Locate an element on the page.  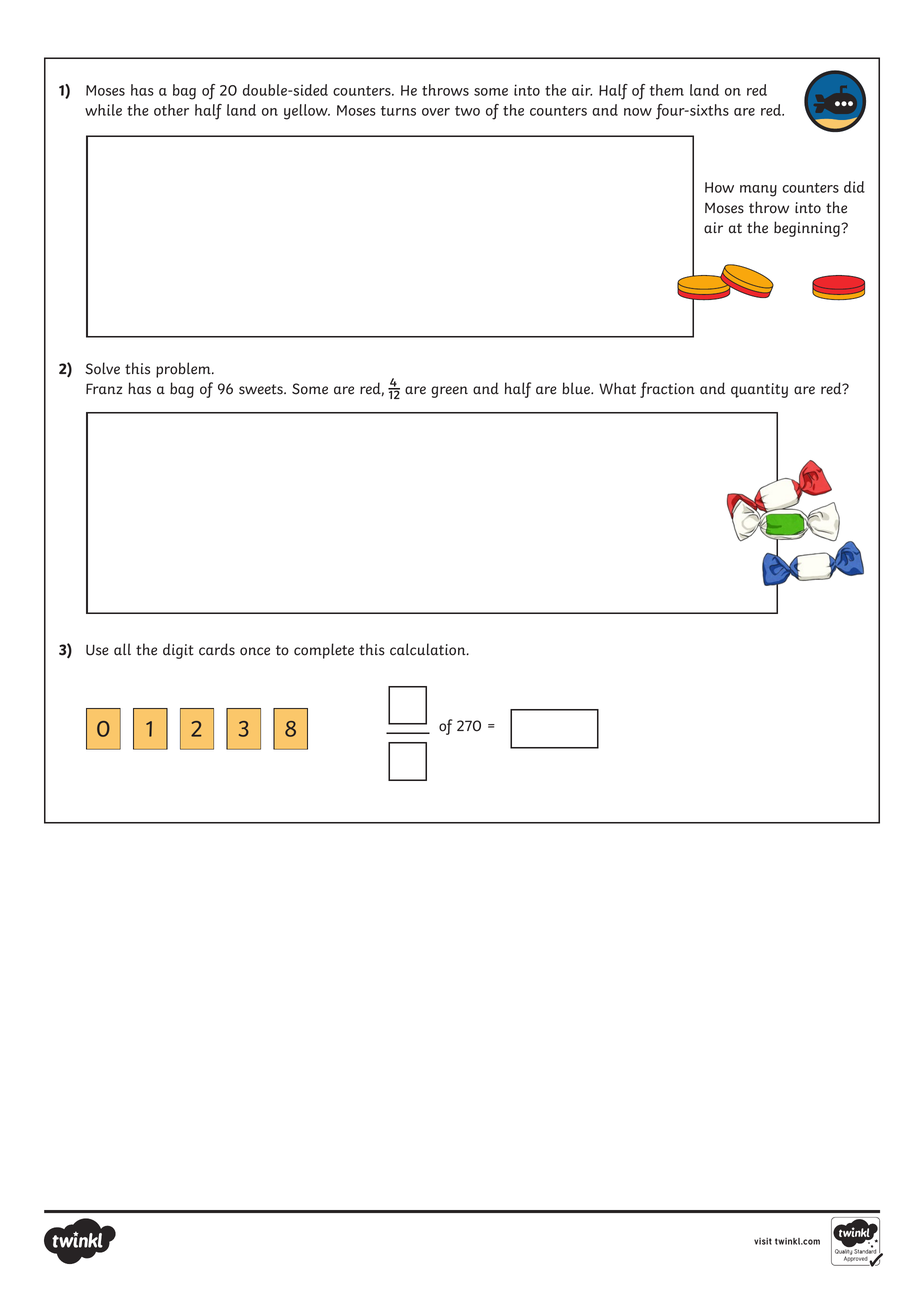
digit is located at coordinates (178, 651).
